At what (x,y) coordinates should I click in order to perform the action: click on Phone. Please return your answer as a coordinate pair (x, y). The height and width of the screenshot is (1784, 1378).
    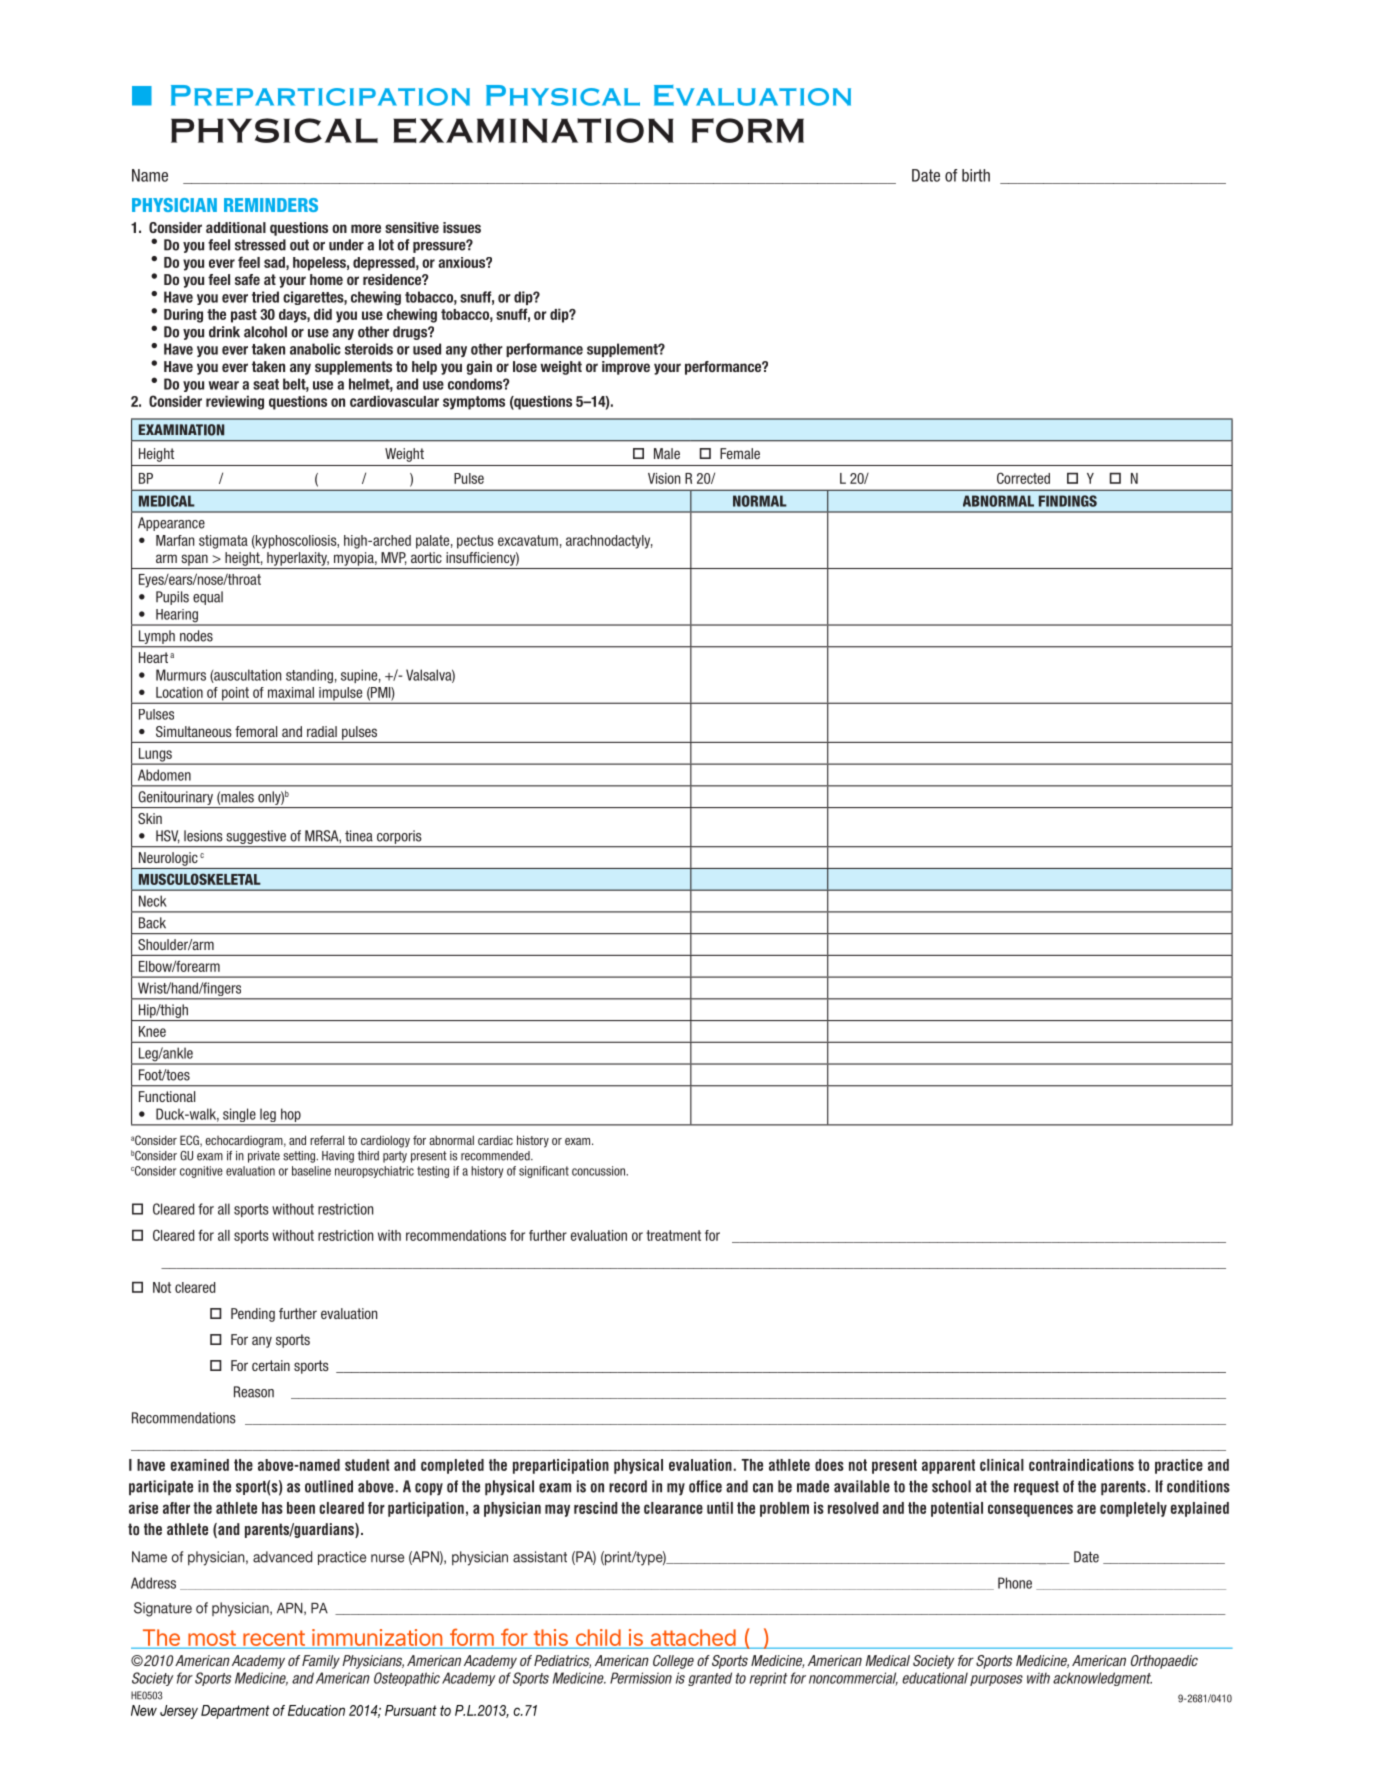
    Looking at the image, I should click on (1015, 1583).
